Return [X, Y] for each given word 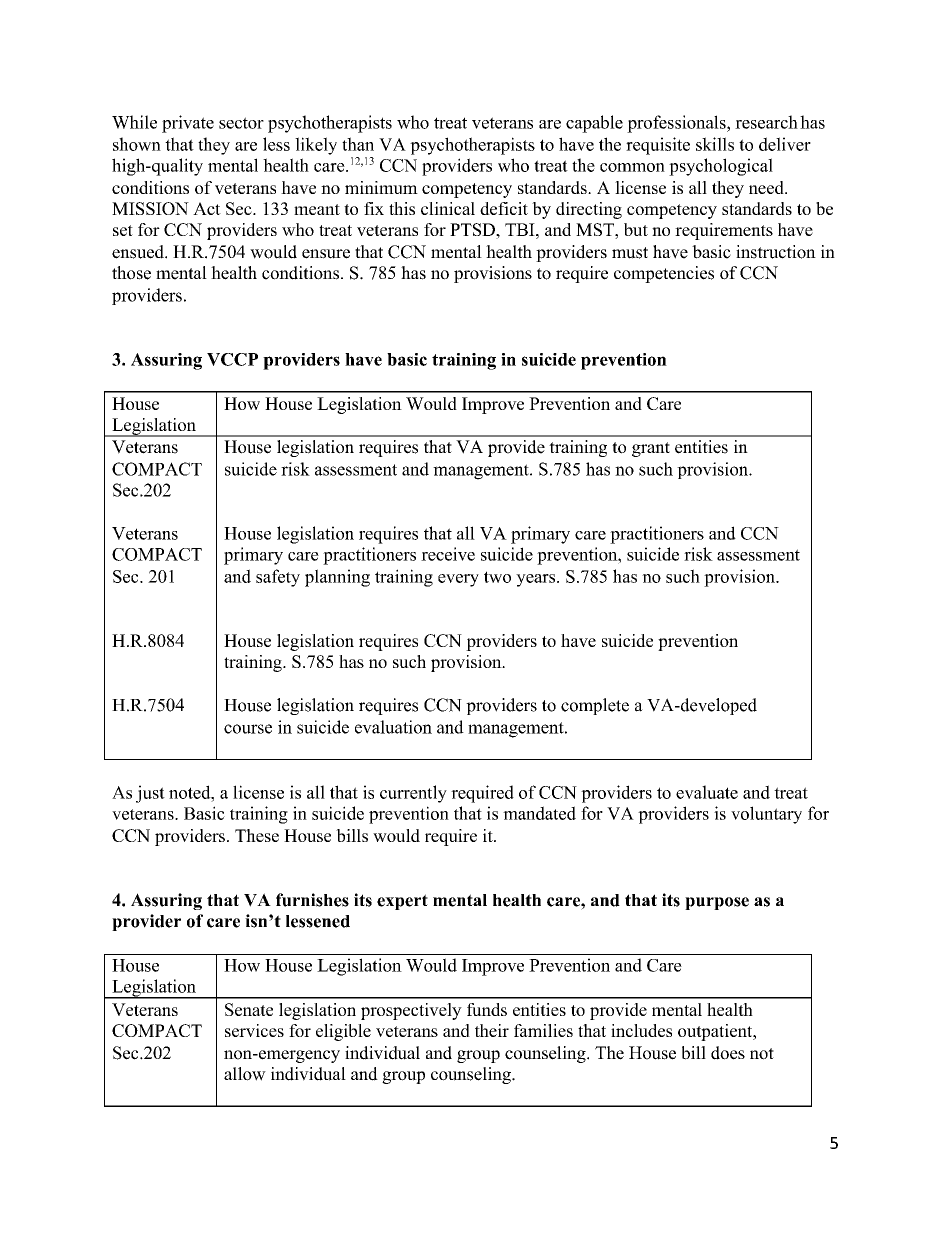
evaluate [707, 792]
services [254, 1030]
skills [715, 144]
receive [448, 554]
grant [651, 449]
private [188, 124]
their [492, 1030]
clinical [448, 208]
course [248, 729]
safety [278, 578]
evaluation [393, 727]
